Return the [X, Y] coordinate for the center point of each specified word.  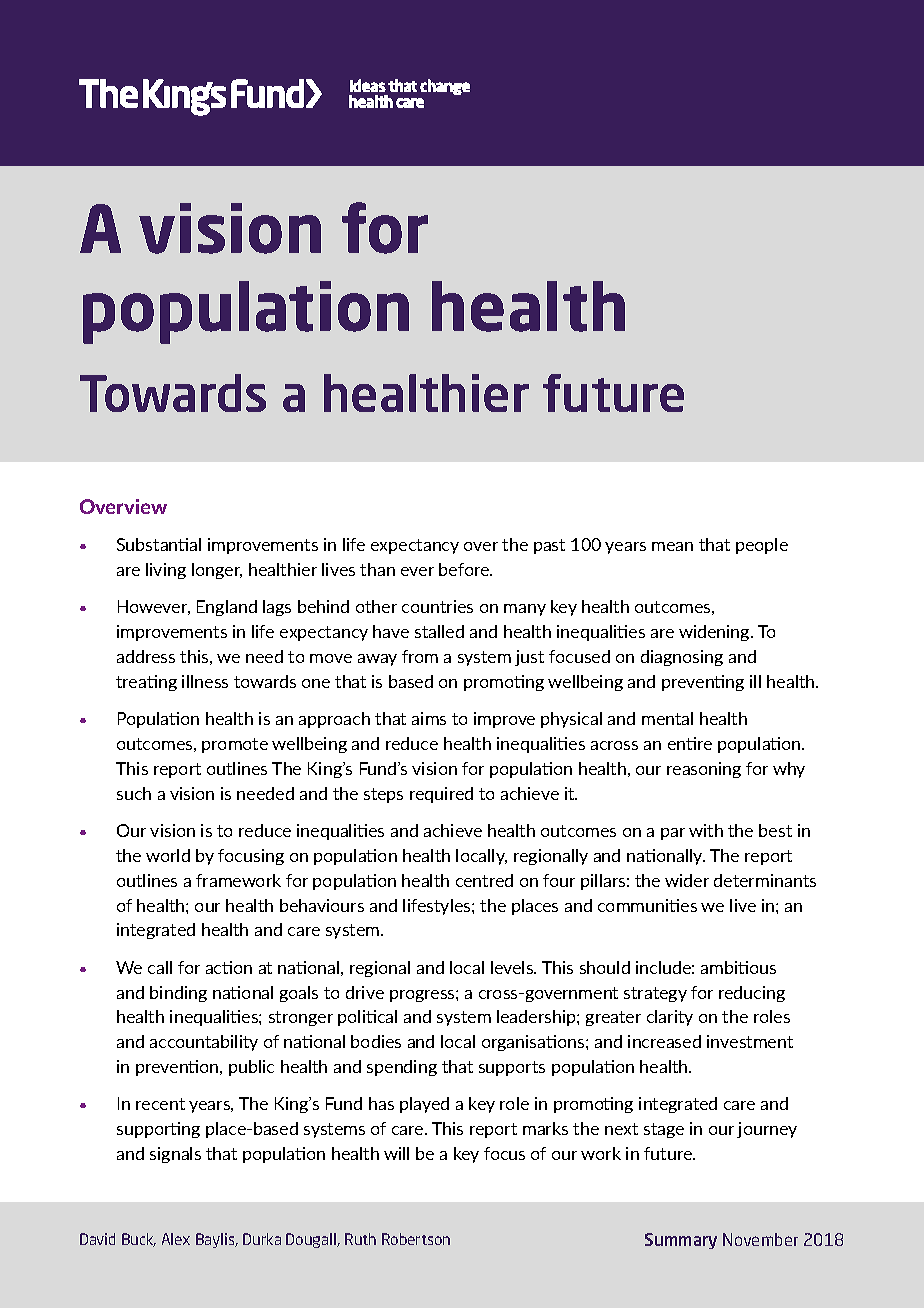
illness [205, 681]
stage [664, 1130]
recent [160, 1104]
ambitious [738, 967]
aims [429, 718]
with [706, 830]
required [441, 795]
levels [513, 967]
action [229, 967]
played [424, 1105]
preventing [703, 683]
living [166, 571]
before [465, 569]
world [168, 855]
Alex [176, 1239]
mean [672, 546]
